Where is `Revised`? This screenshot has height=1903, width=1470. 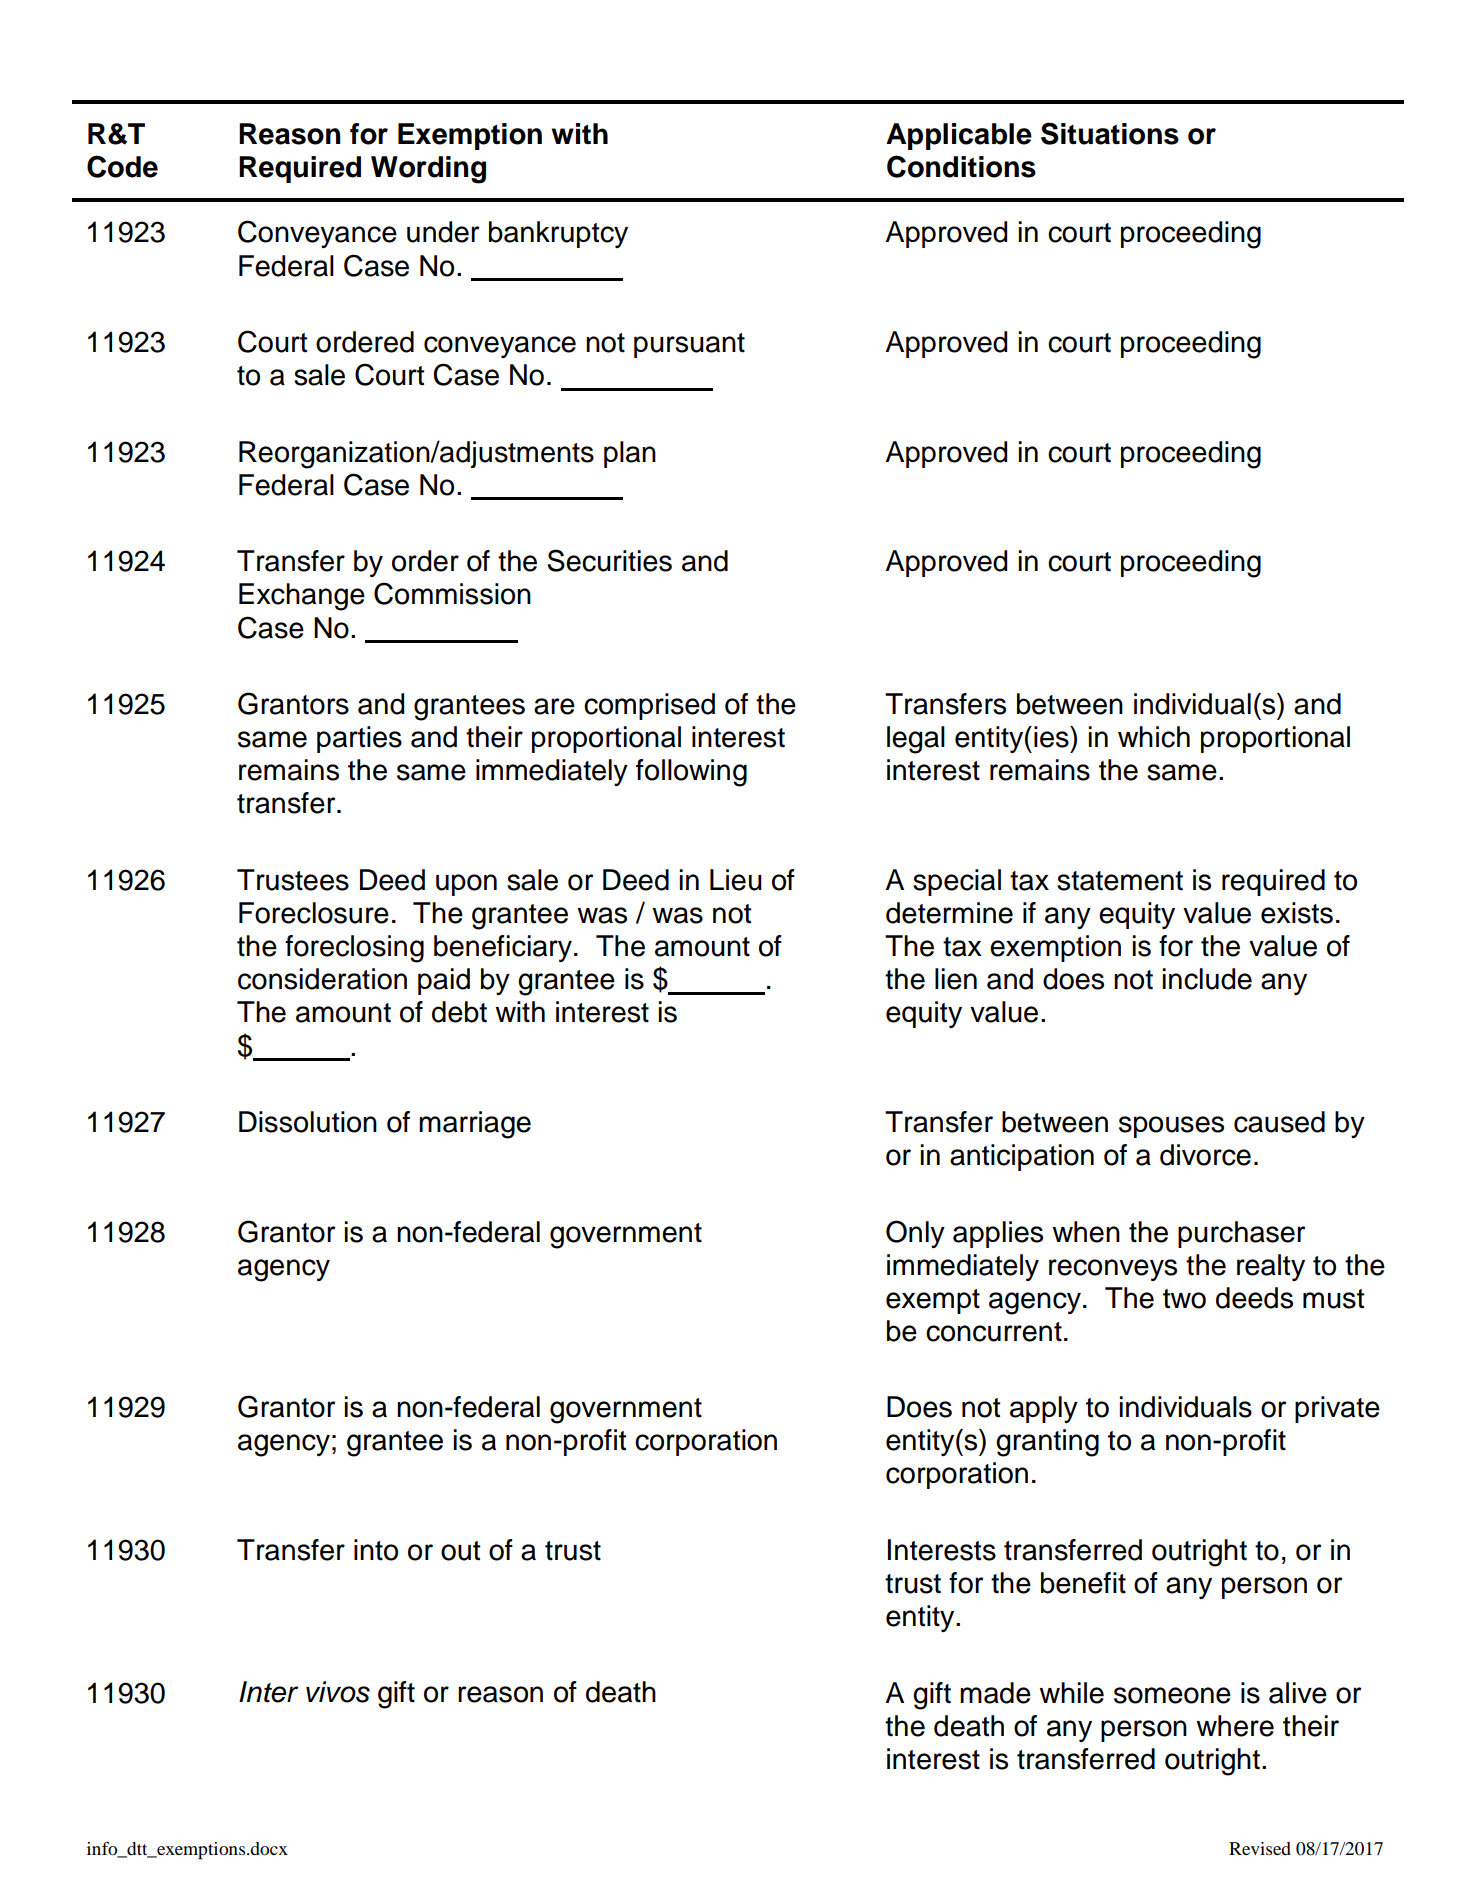 Revised is located at coordinates (1260, 1848).
